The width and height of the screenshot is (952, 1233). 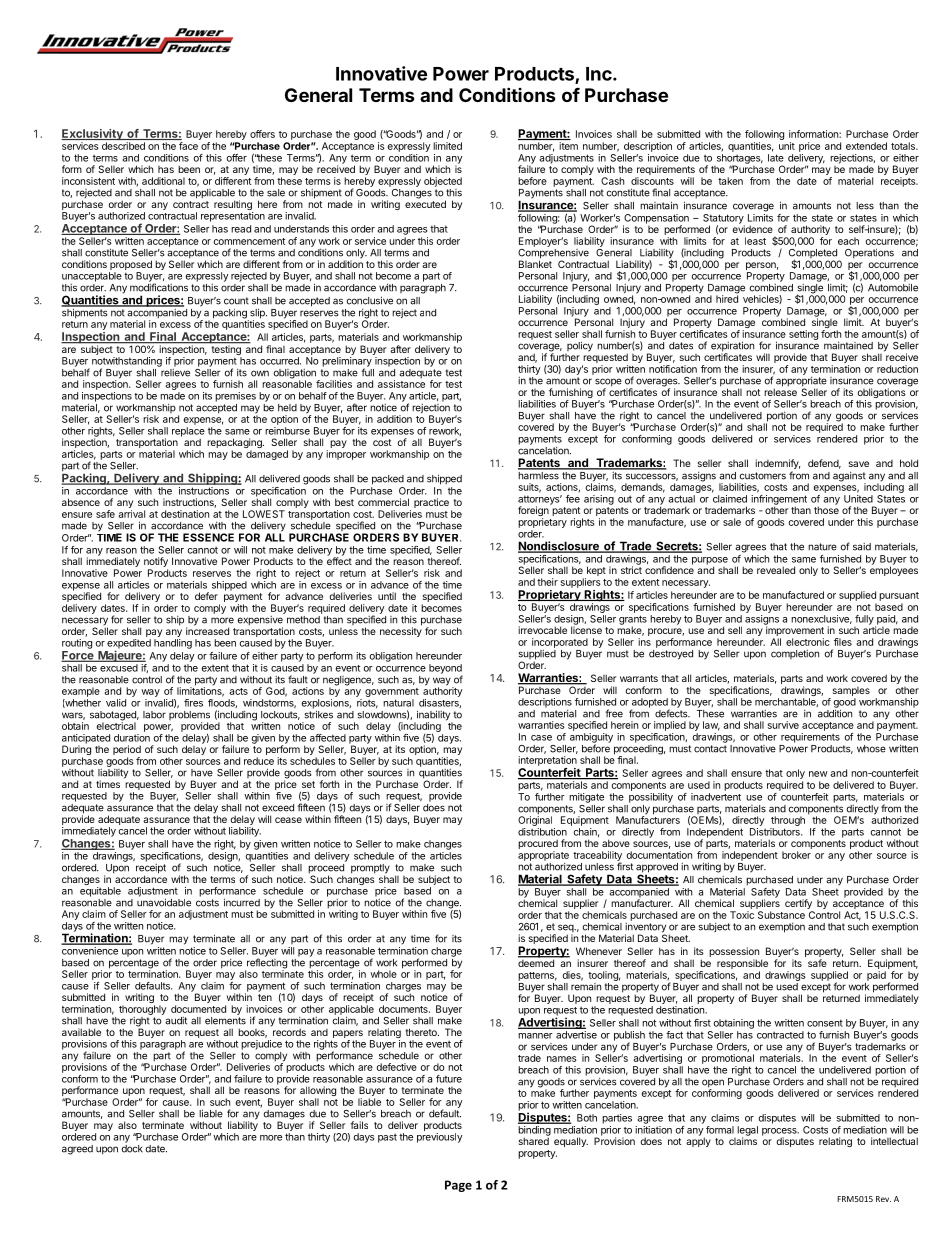 What do you see at coordinates (188, 433) in the screenshot?
I see `replace` at bounding box center [188, 433].
